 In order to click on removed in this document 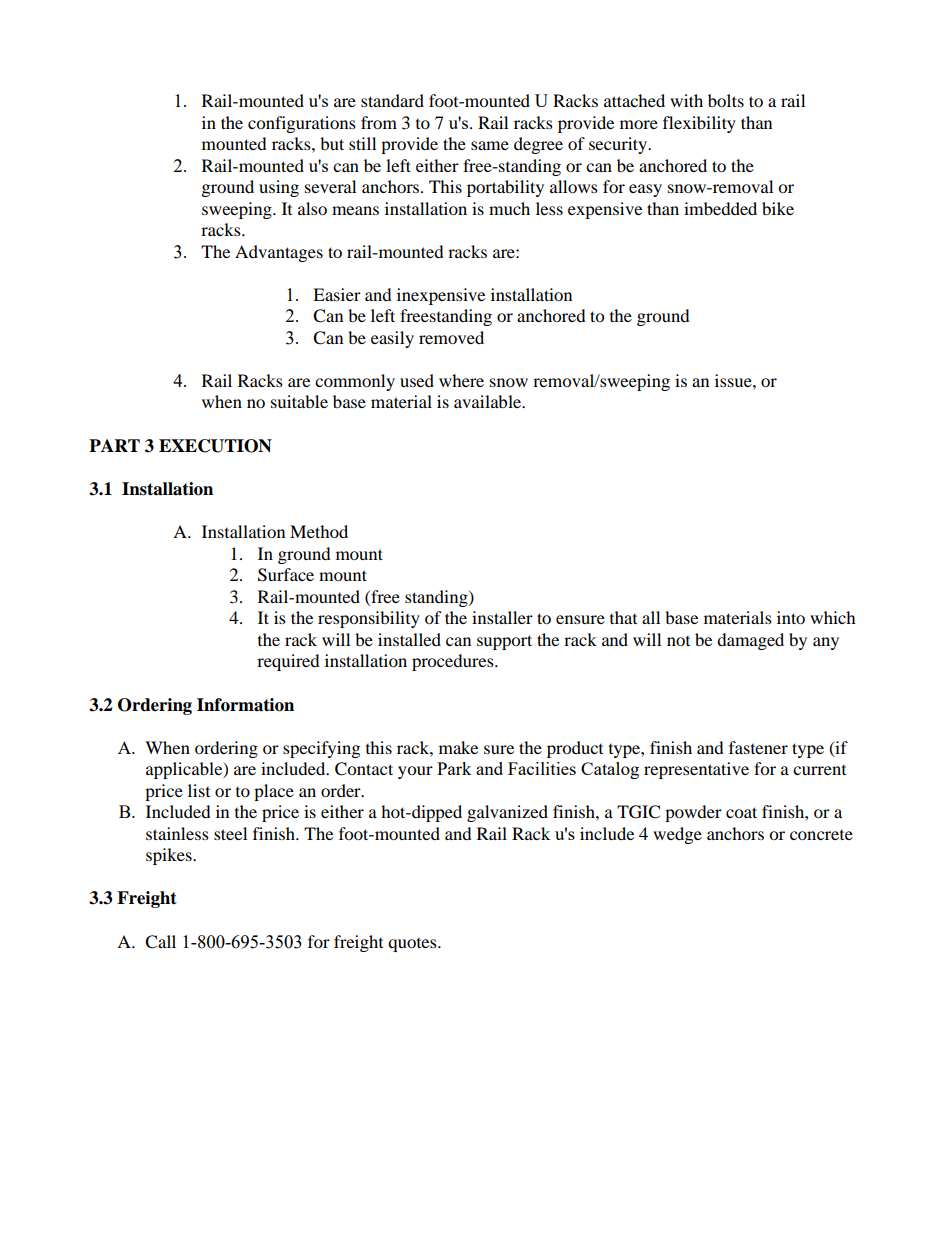, I will do `click(451, 337)`.
